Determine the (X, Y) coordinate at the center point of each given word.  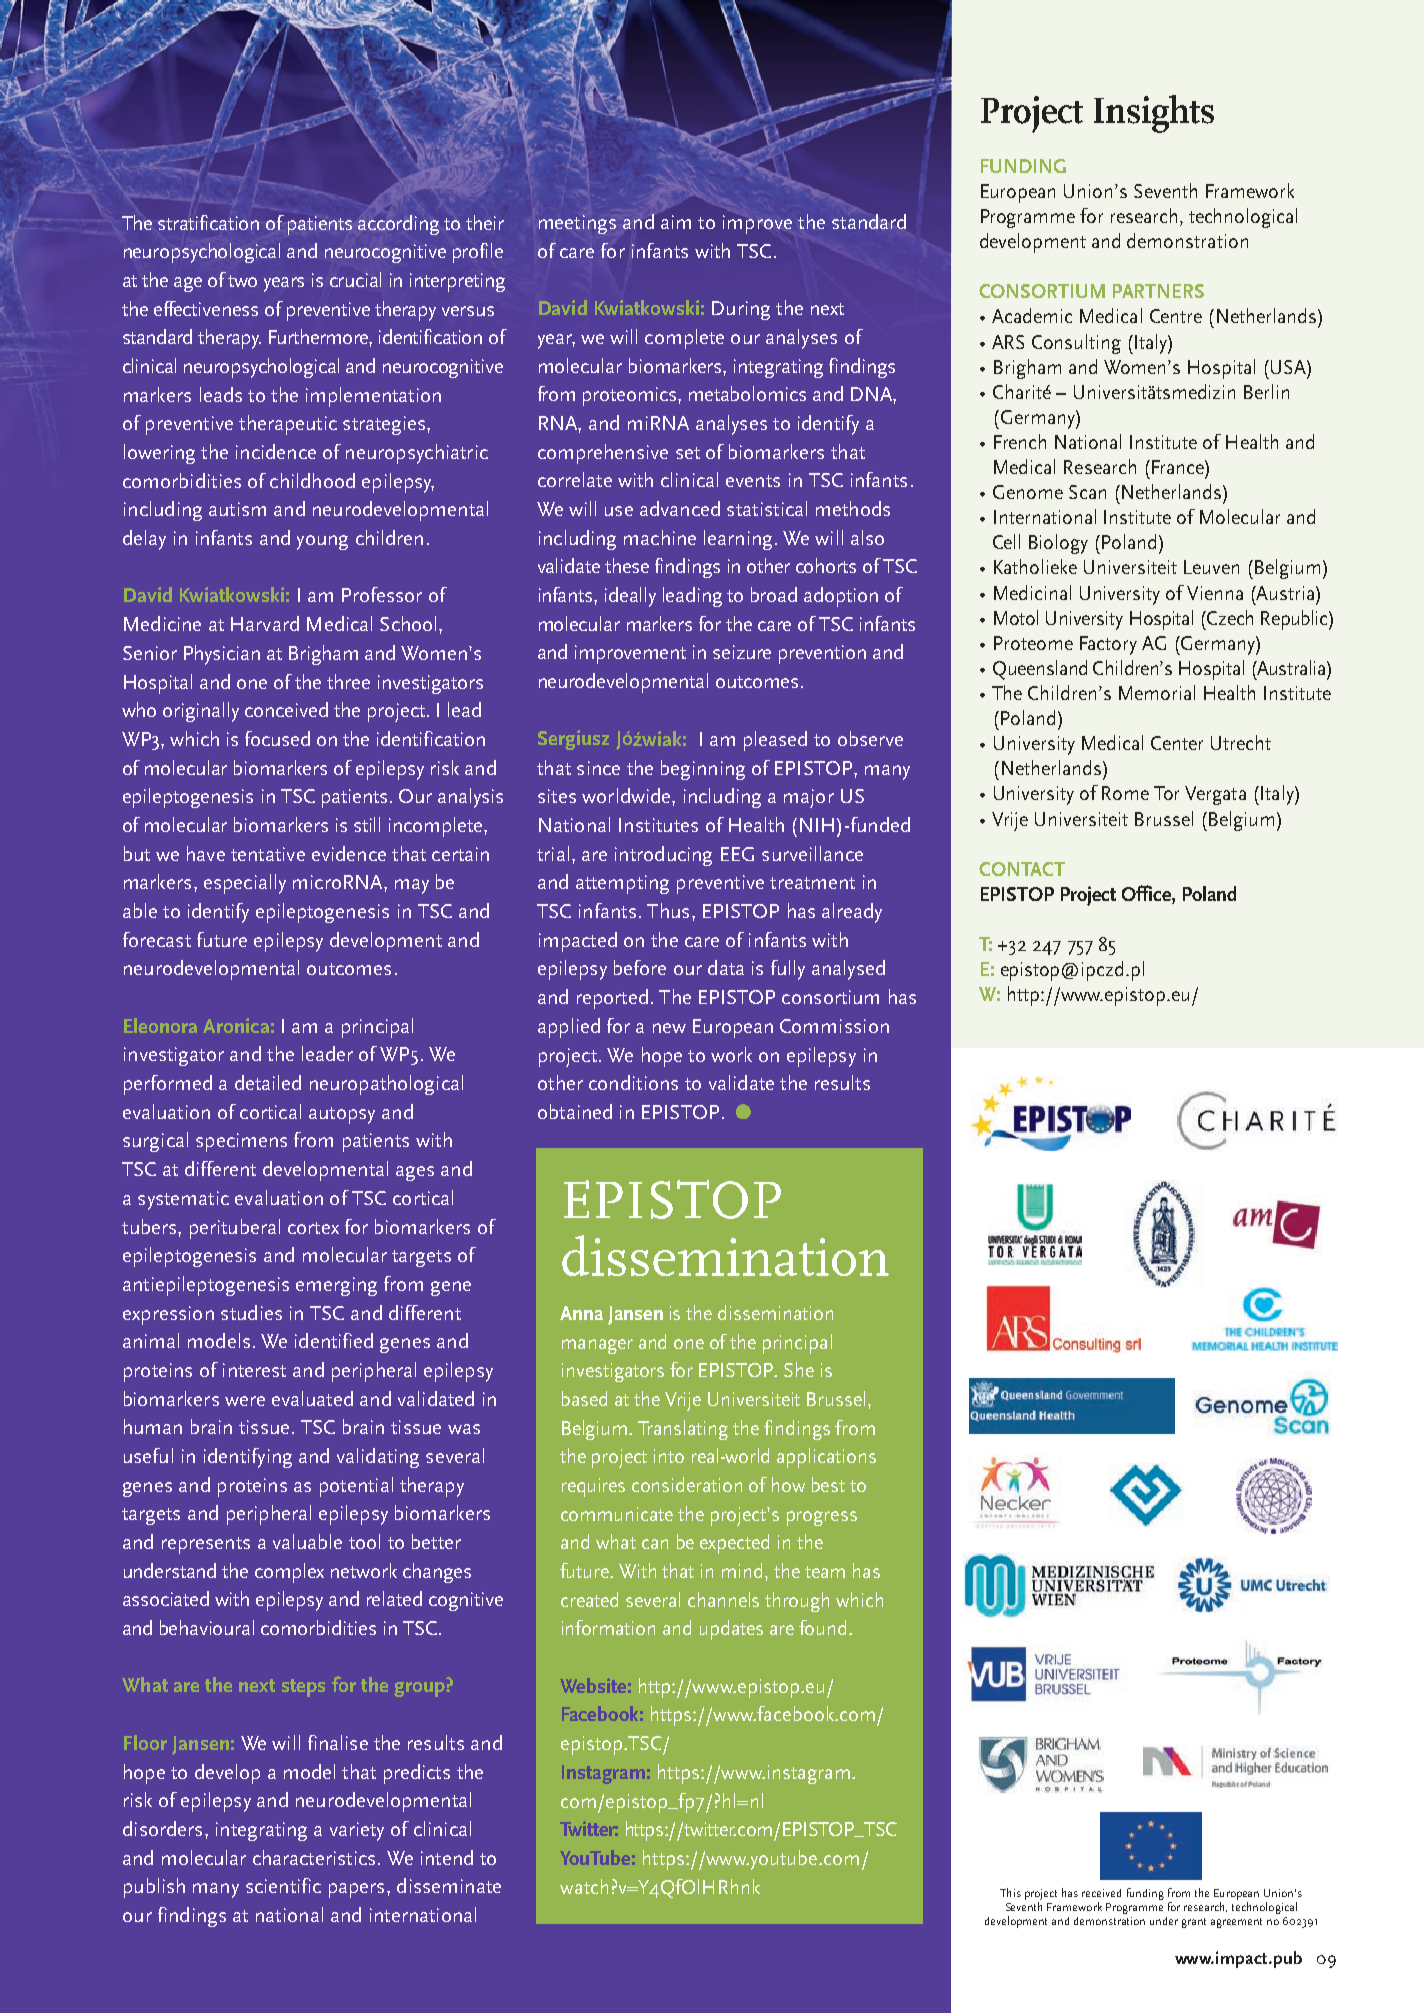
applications (826, 1458)
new (669, 1028)
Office (1147, 894)
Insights (1154, 114)
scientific (283, 1885)
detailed (268, 1082)
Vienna (1215, 593)
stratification (208, 222)
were (245, 1401)
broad (774, 594)
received (1101, 1893)
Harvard (265, 623)
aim (676, 222)
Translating (683, 1430)
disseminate (449, 1885)
